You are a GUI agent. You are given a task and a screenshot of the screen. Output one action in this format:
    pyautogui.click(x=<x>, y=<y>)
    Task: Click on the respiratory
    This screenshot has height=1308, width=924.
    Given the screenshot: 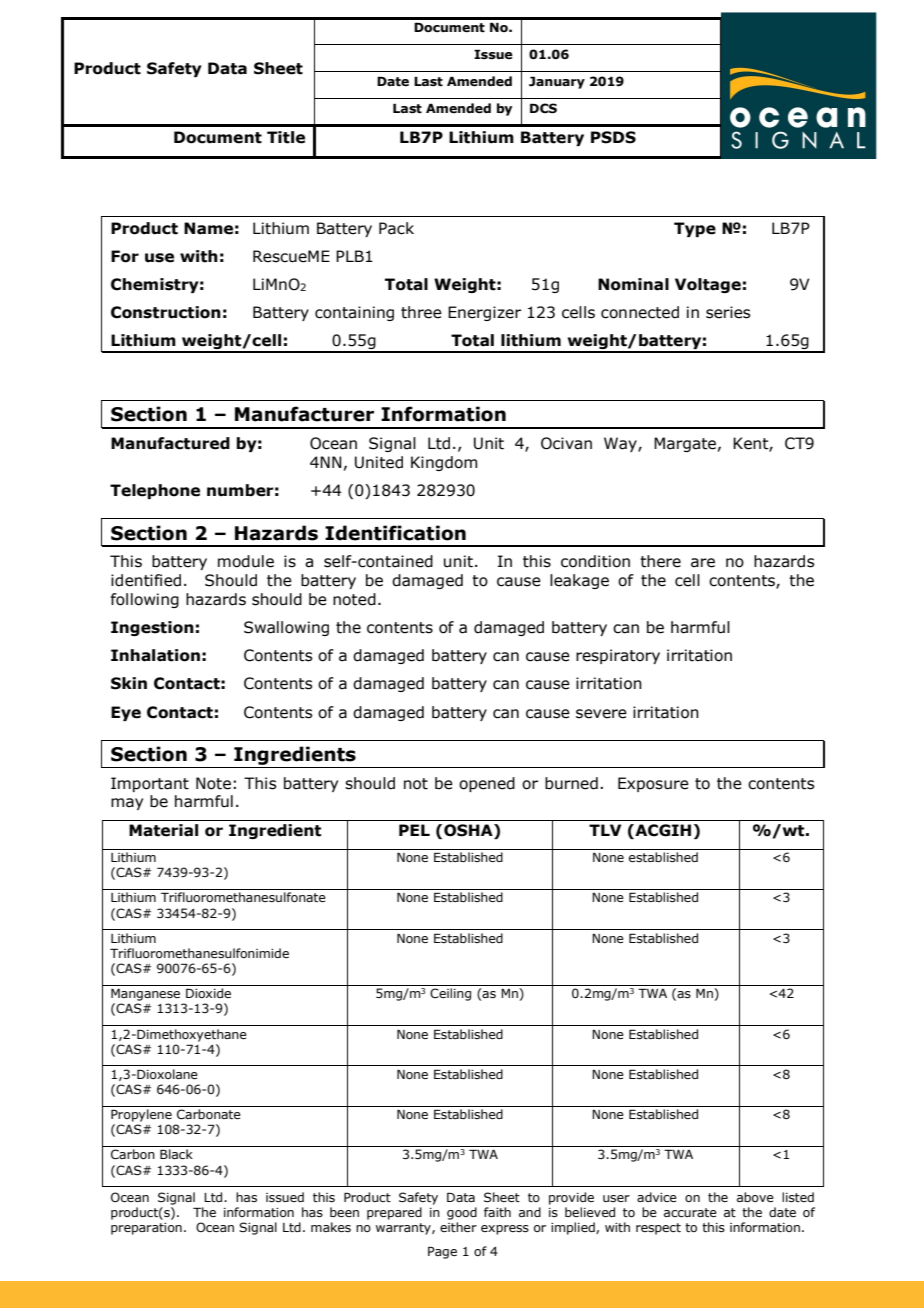 What is the action you would take?
    pyautogui.click(x=618, y=656)
